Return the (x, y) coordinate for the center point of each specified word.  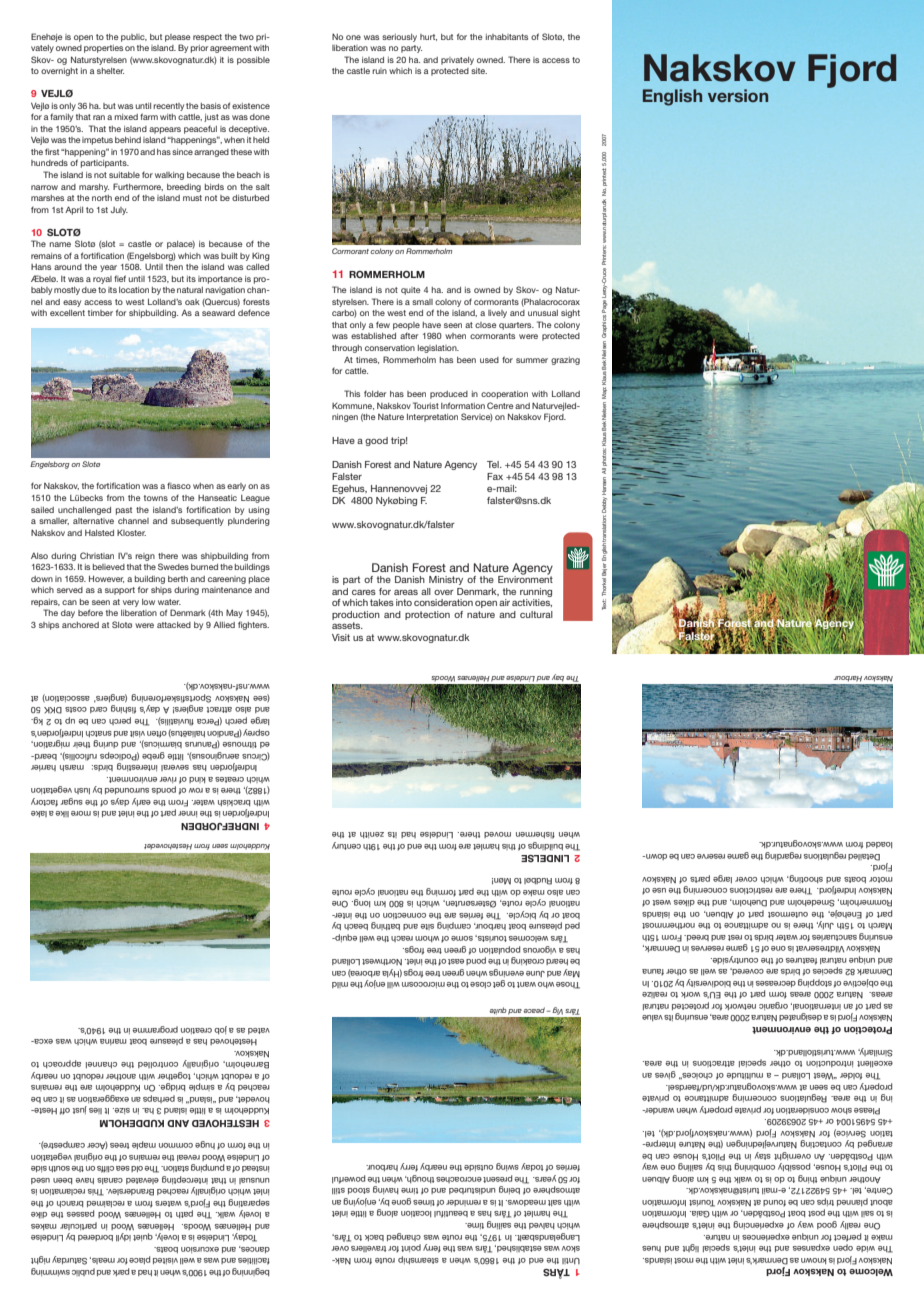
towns (156, 498)
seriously (399, 38)
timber (100, 313)
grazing (565, 361)
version (738, 95)
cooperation (504, 395)
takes (382, 602)
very (131, 603)
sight (570, 314)
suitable (124, 175)
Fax (495, 476)
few (383, 325)
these (241, 152)
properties (103, 49)
